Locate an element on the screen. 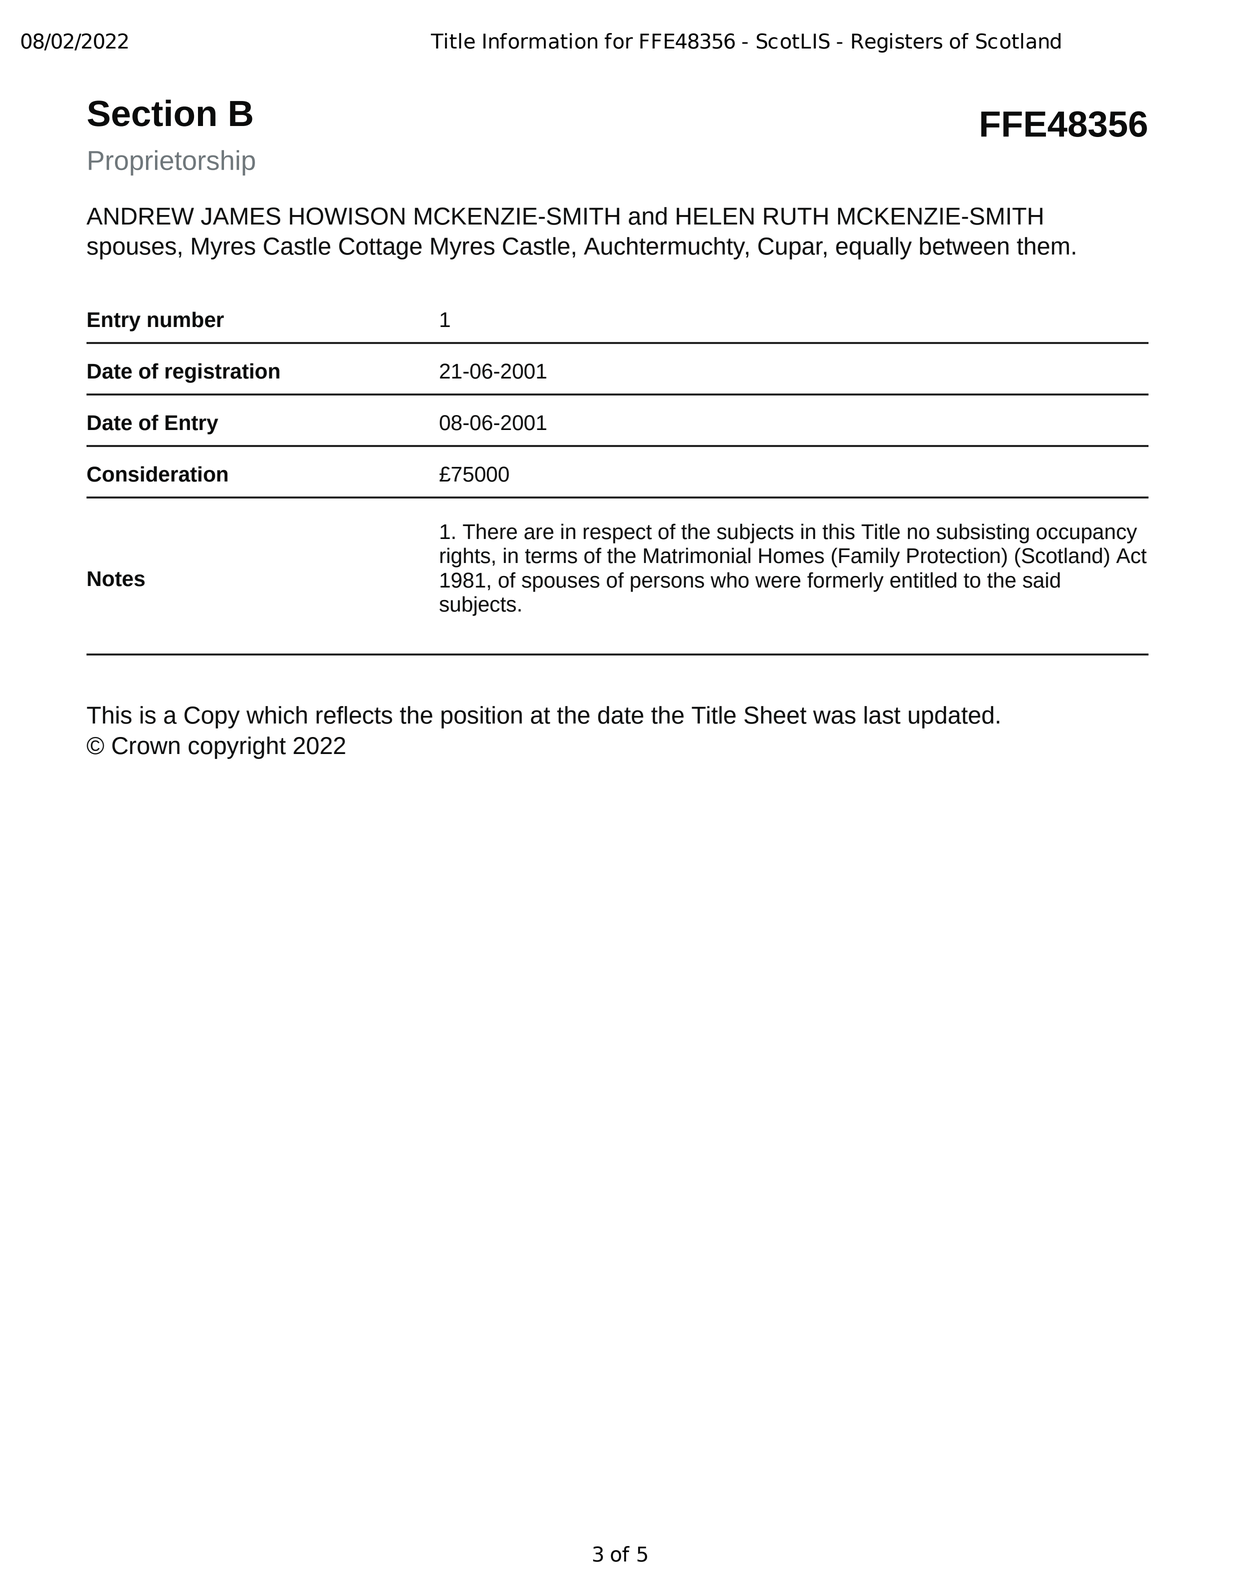 The width and height of the screenshot is (1233, 1596). them is located at coordinates (1043, 246).
